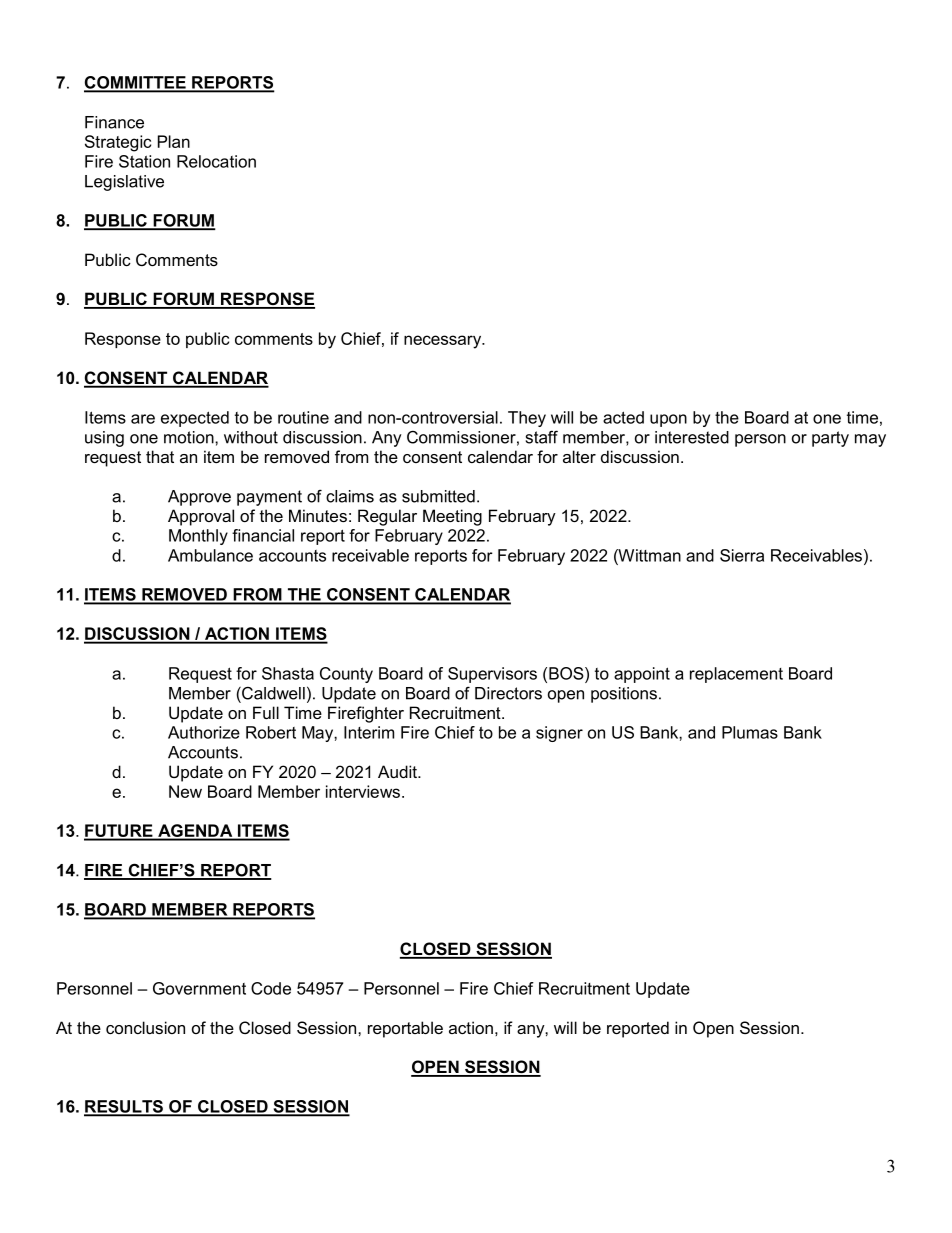  I want to click on Government, so click(199, 988).
